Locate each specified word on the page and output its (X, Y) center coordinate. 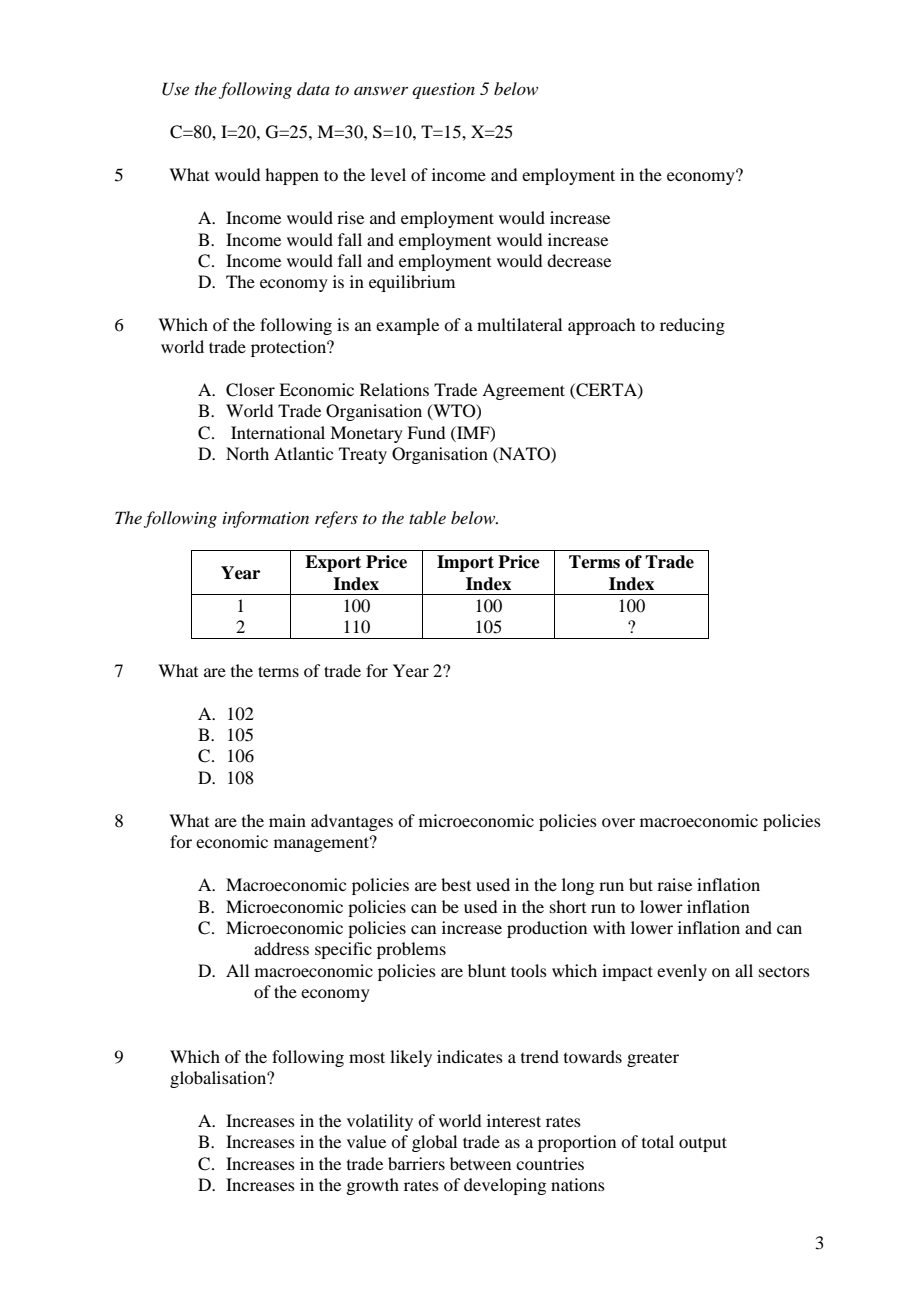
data (313, 88)
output (703, 1144)
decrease (579, 260)
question (443, 91)
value (366, 1141)
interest (514, 1120)
